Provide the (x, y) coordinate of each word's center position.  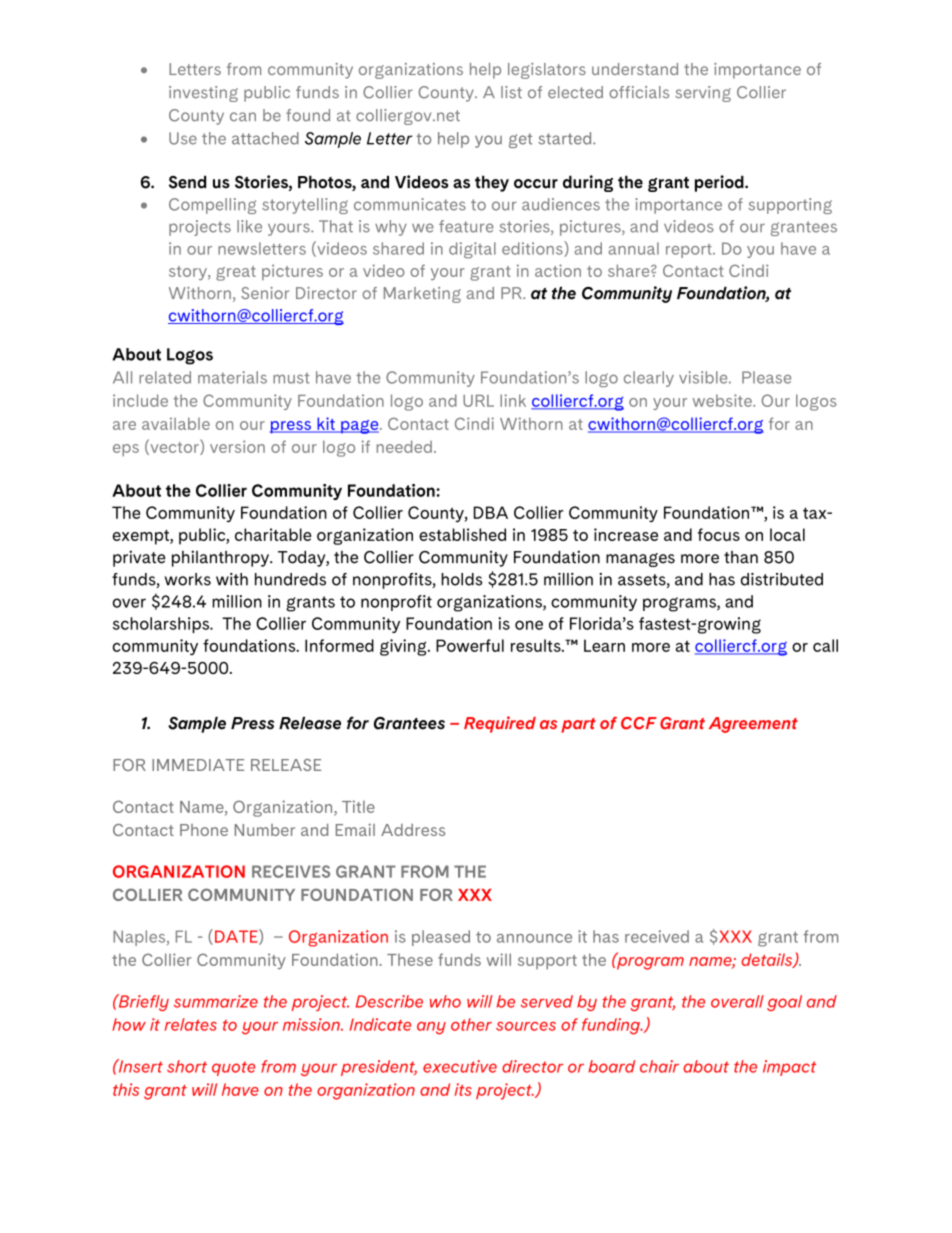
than (741, 557)
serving (703, 94)
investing (203, 94)
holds (461, 579)
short (187, 1066)
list (511, 92)
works (188, 579)
